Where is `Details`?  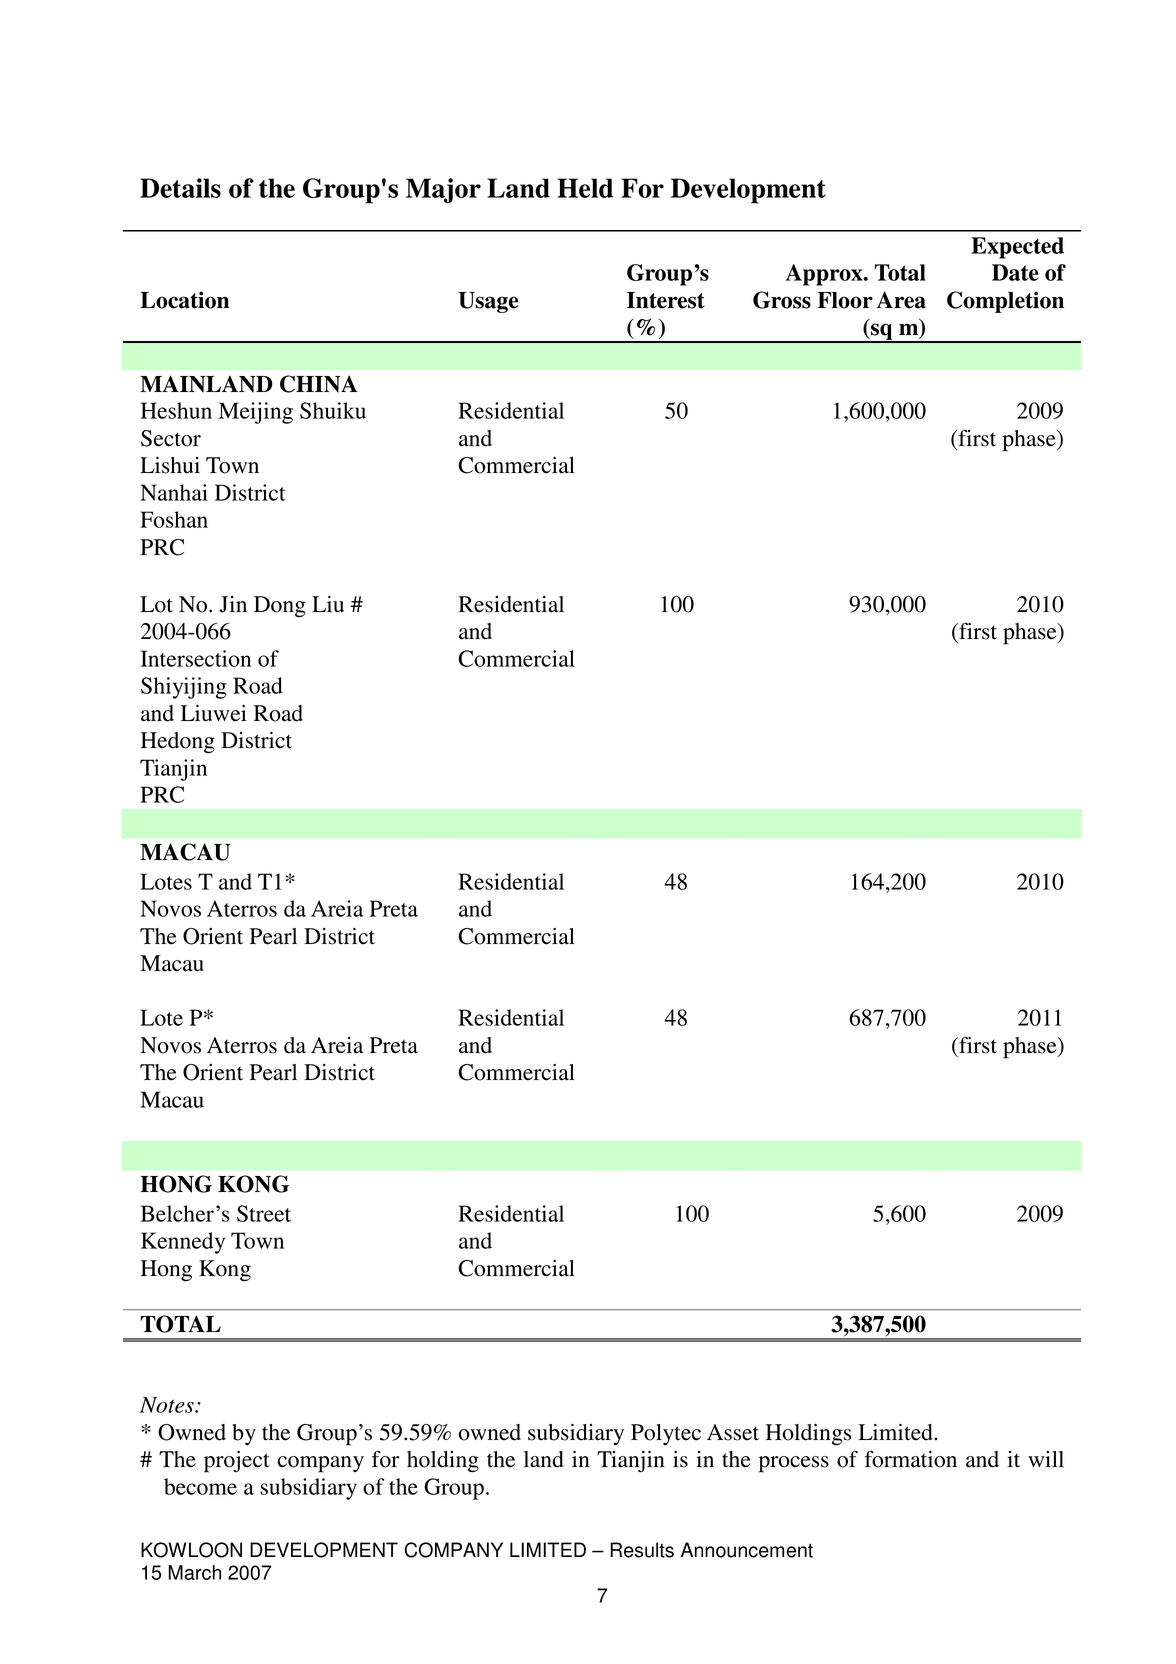
Details is located at coordinates (180, 188).
